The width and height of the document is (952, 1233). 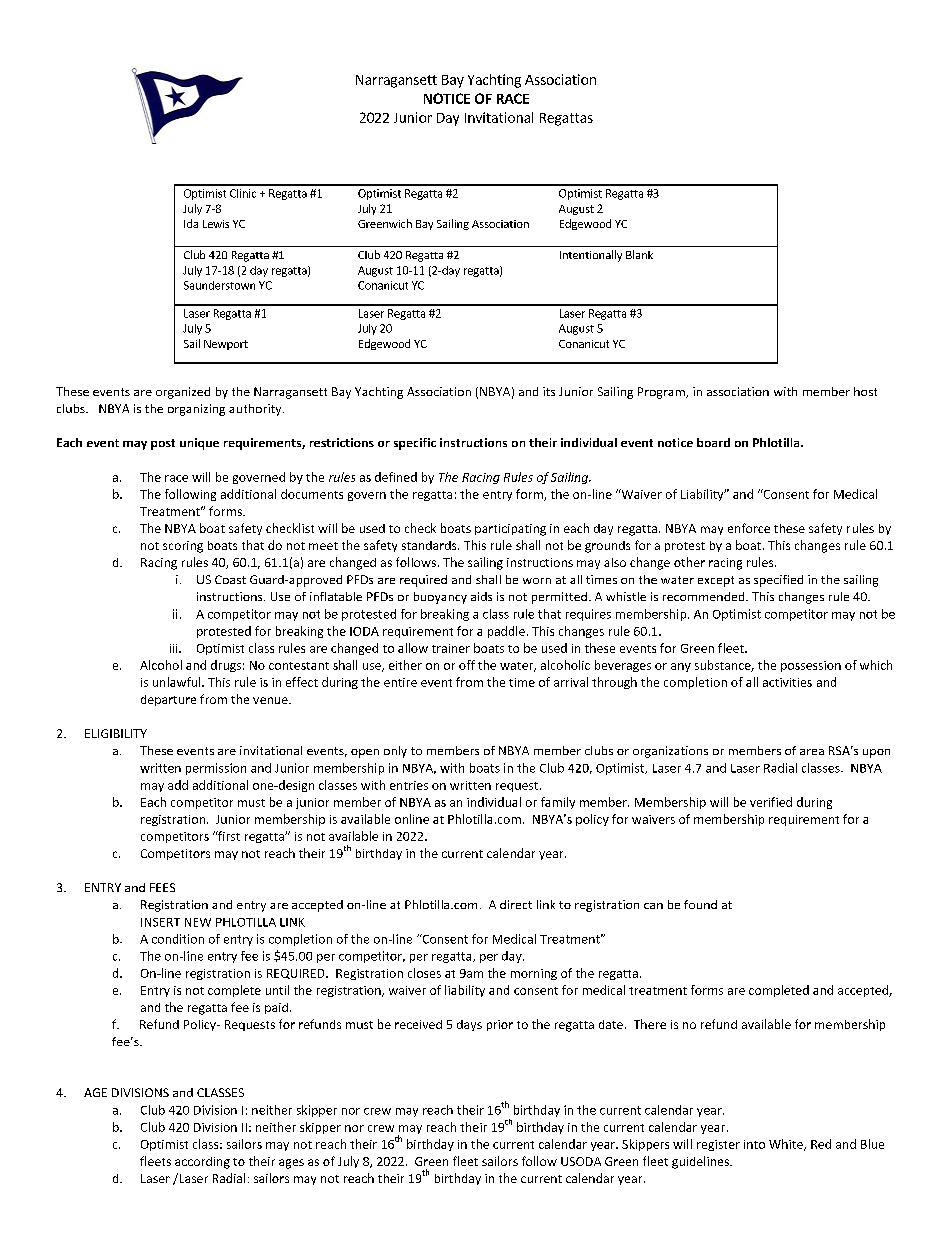 What do you see at coordinates (500, 1025) in the document?
I see `prior` at bounding box center [500, 1025].
